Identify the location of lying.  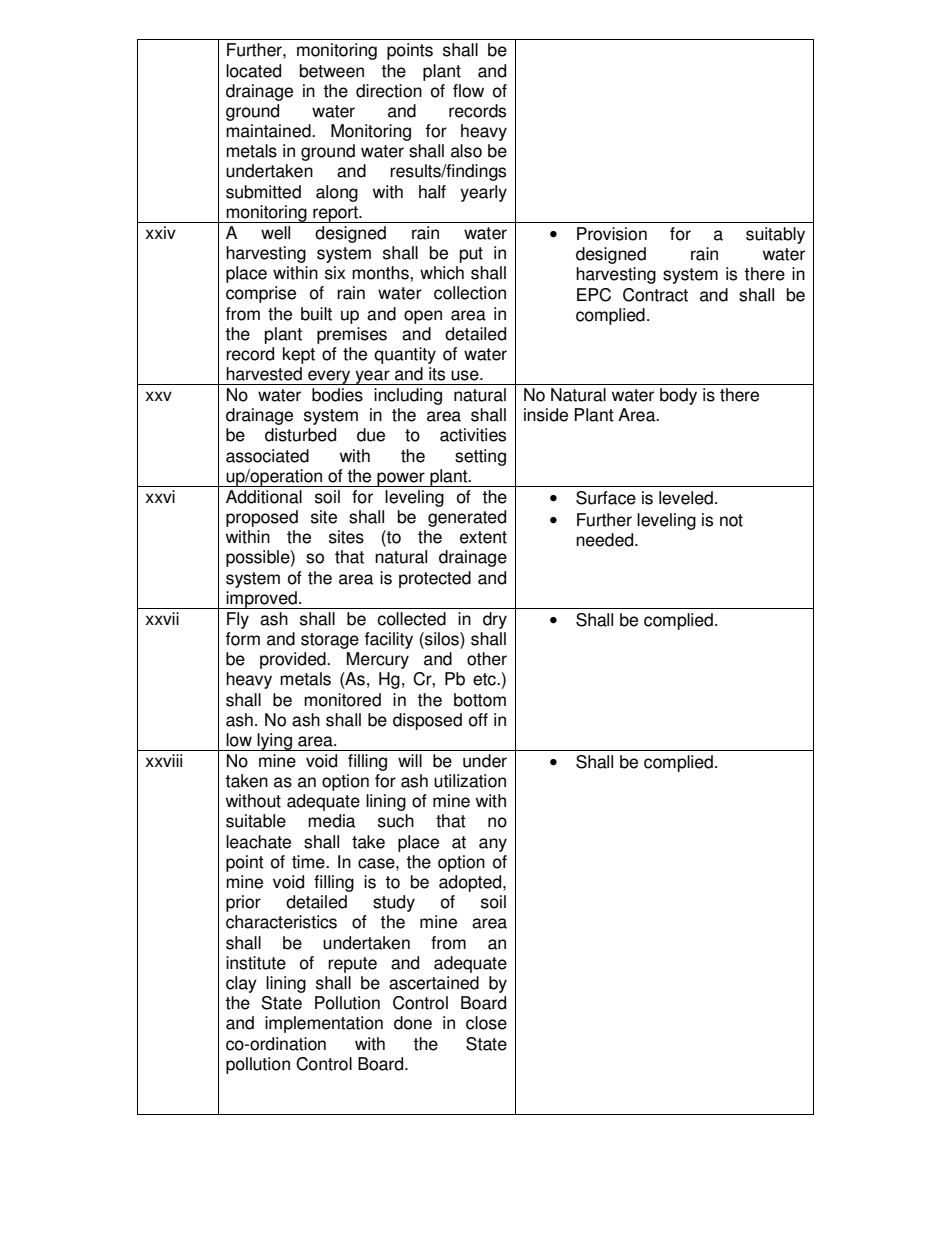
(275, 742).
